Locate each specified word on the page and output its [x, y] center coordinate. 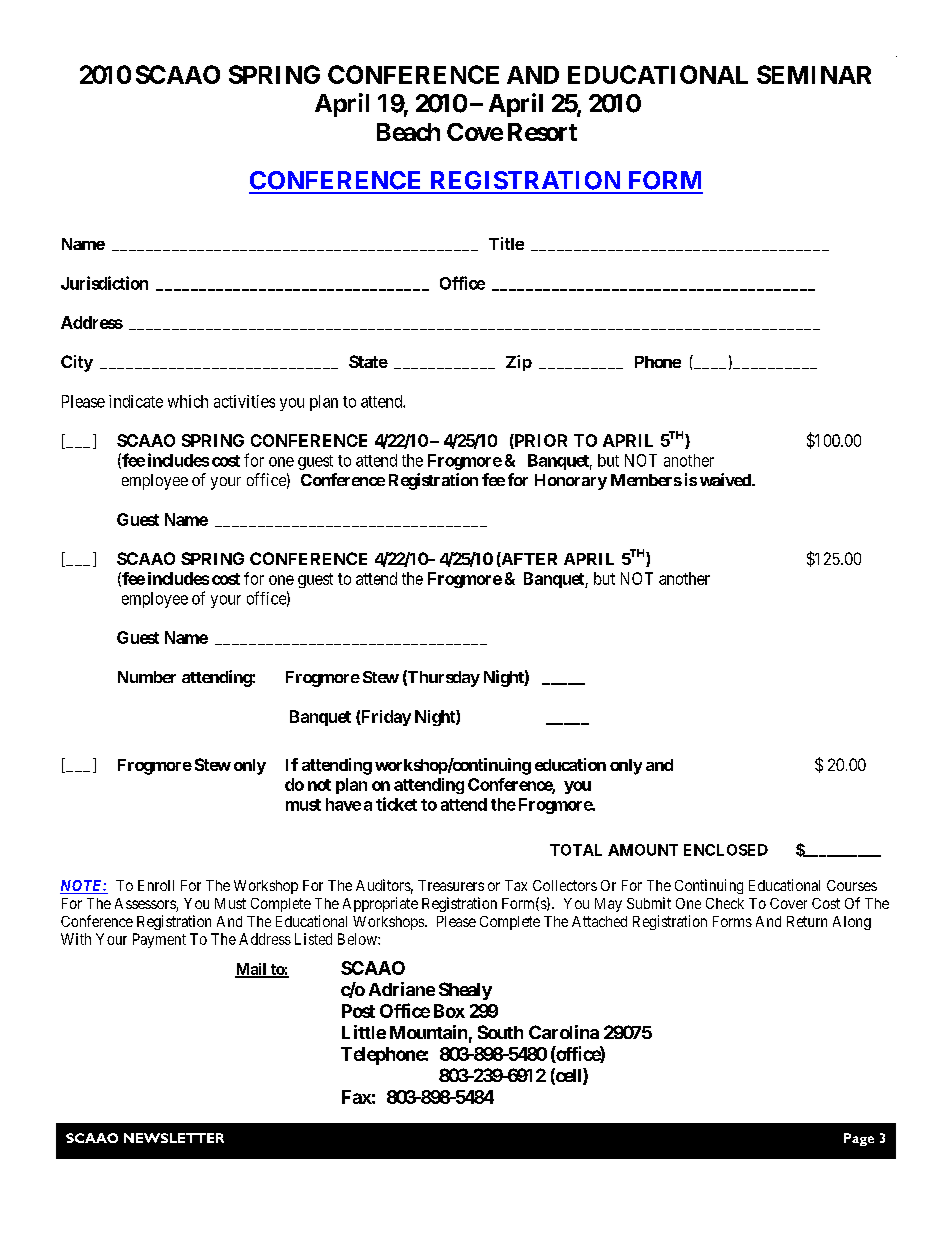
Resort [542, 132]
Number [147, 677]
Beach [408, 132]
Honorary [571, 482]
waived [726, 479]
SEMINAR [814, 74]
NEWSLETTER [174, 1138]
